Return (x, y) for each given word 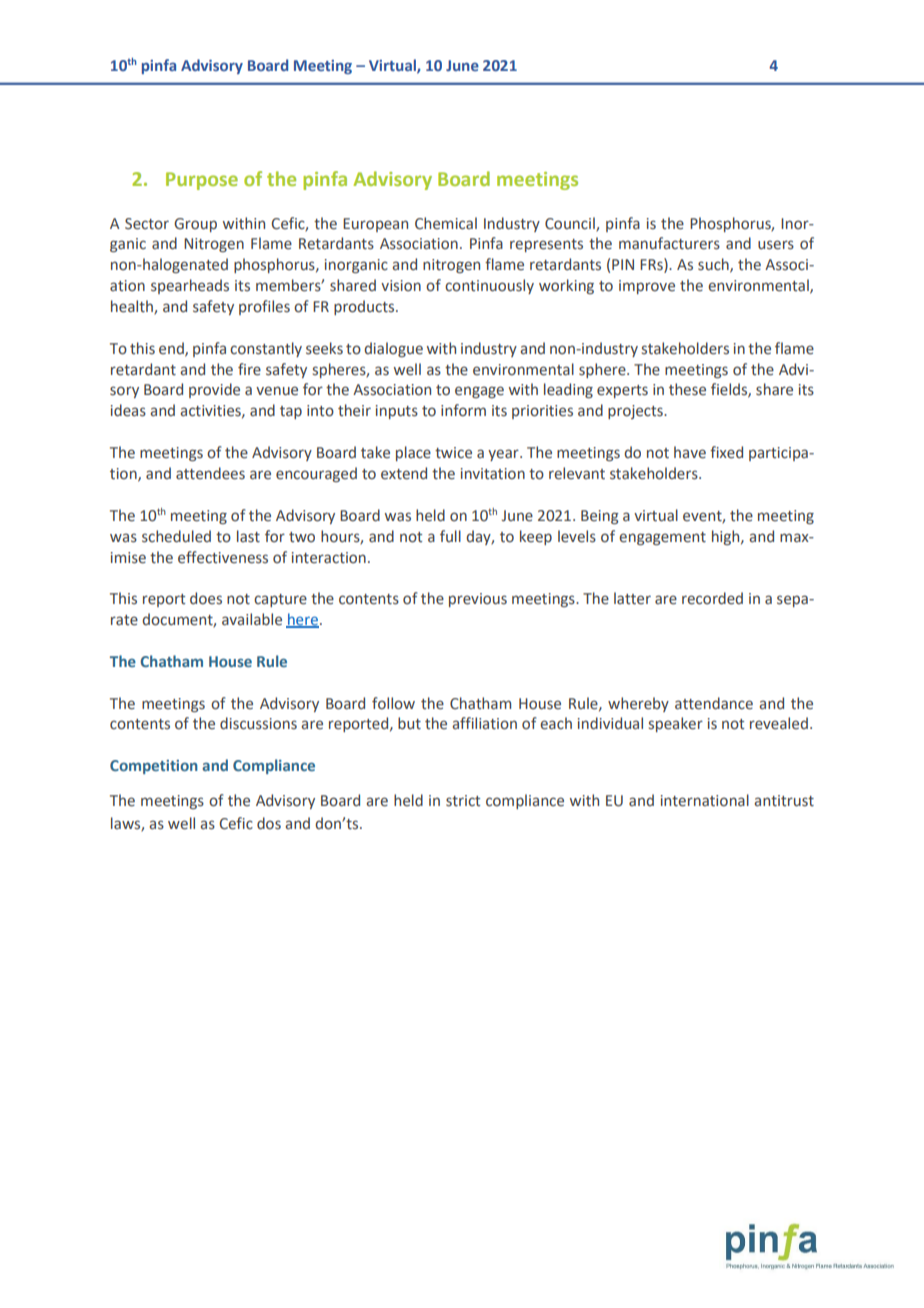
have (690, 452)
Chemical (446, 223)
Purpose (202, 181)
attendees (210, 473)
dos (269, 823)
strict (463, 801)
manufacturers (669, 243)
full (450, 536)
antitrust (784, 801)
